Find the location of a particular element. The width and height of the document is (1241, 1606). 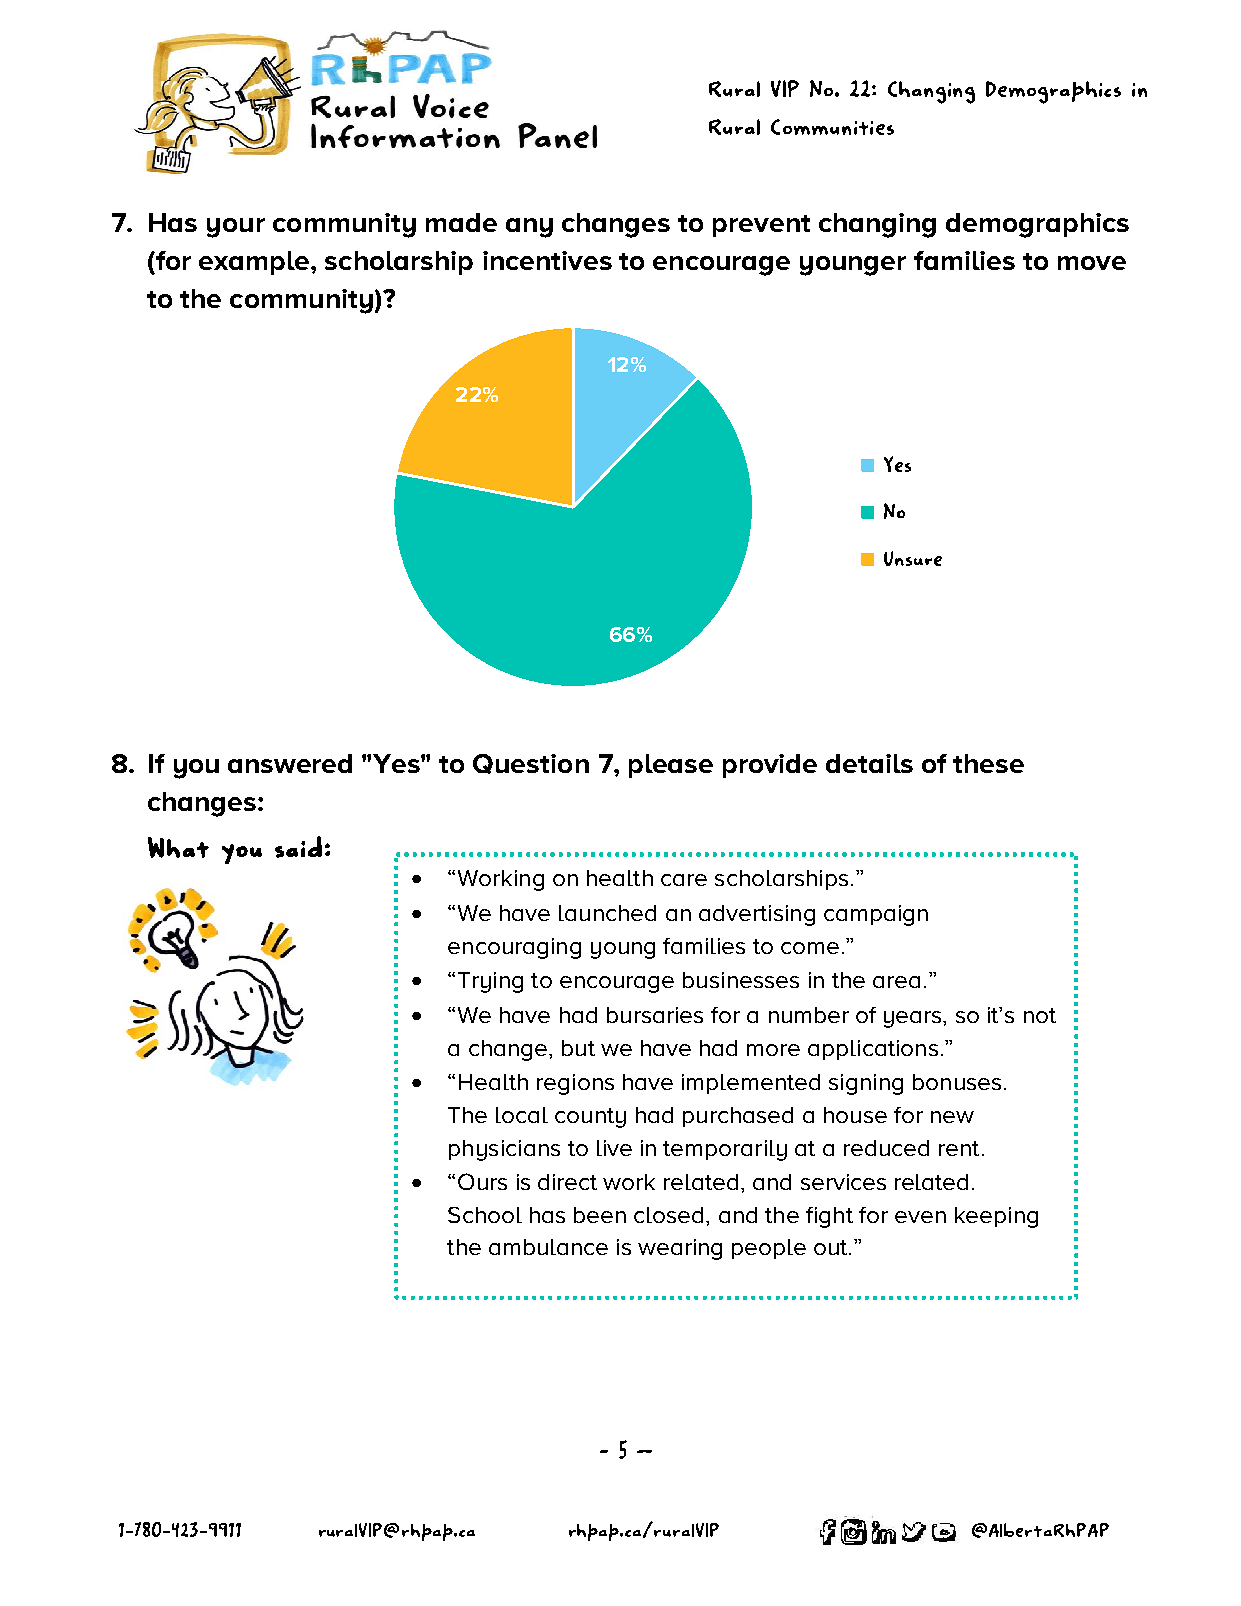

answered is located at coordinates (290, 763).
